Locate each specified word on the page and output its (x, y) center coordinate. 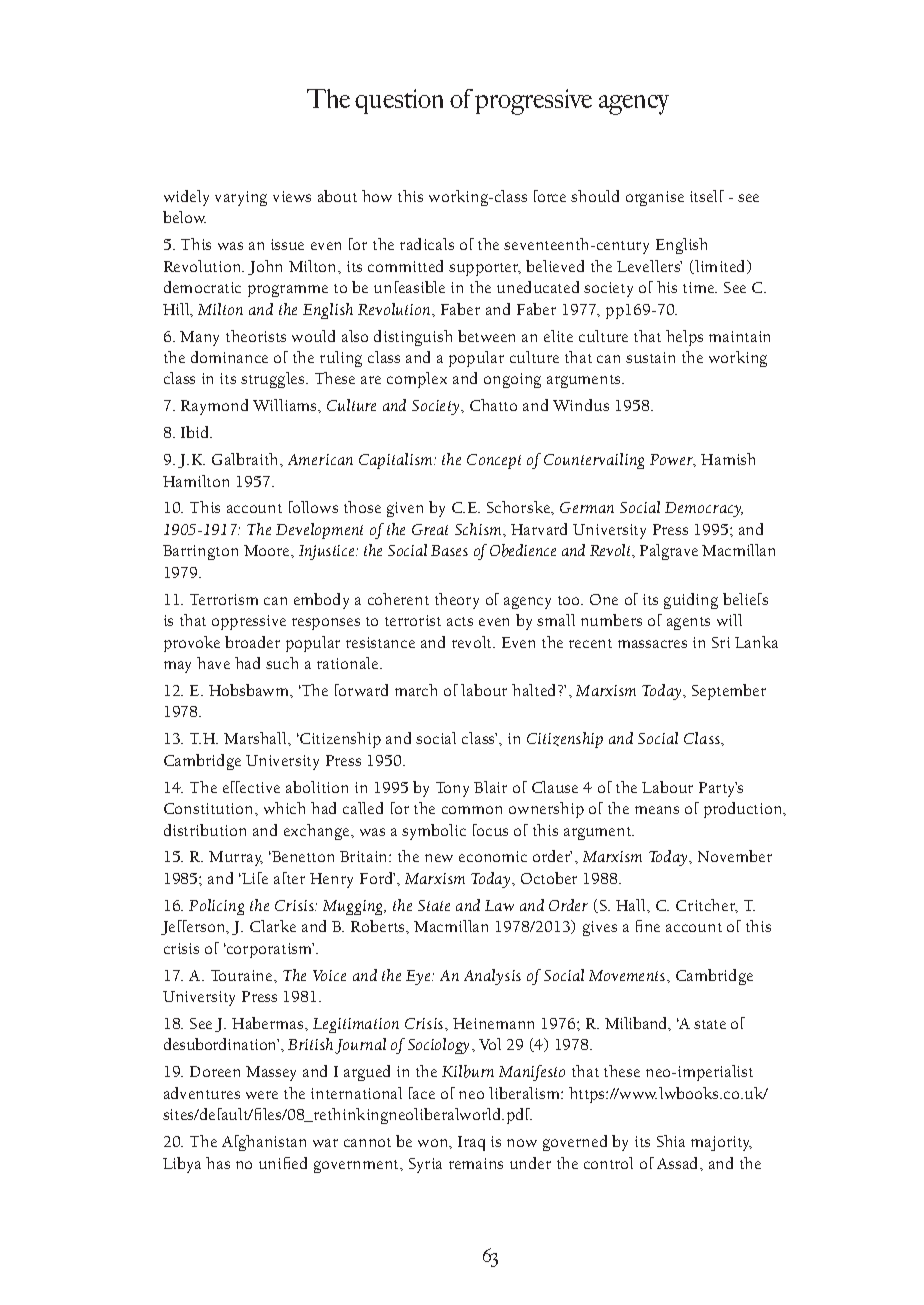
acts (460, 621)
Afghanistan (264, 1143)
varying (241, 198)
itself (707, 196)
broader (252, 642)
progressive (533, 102)
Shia (671, 1141)
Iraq (471, 1143)
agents (688, 623)
